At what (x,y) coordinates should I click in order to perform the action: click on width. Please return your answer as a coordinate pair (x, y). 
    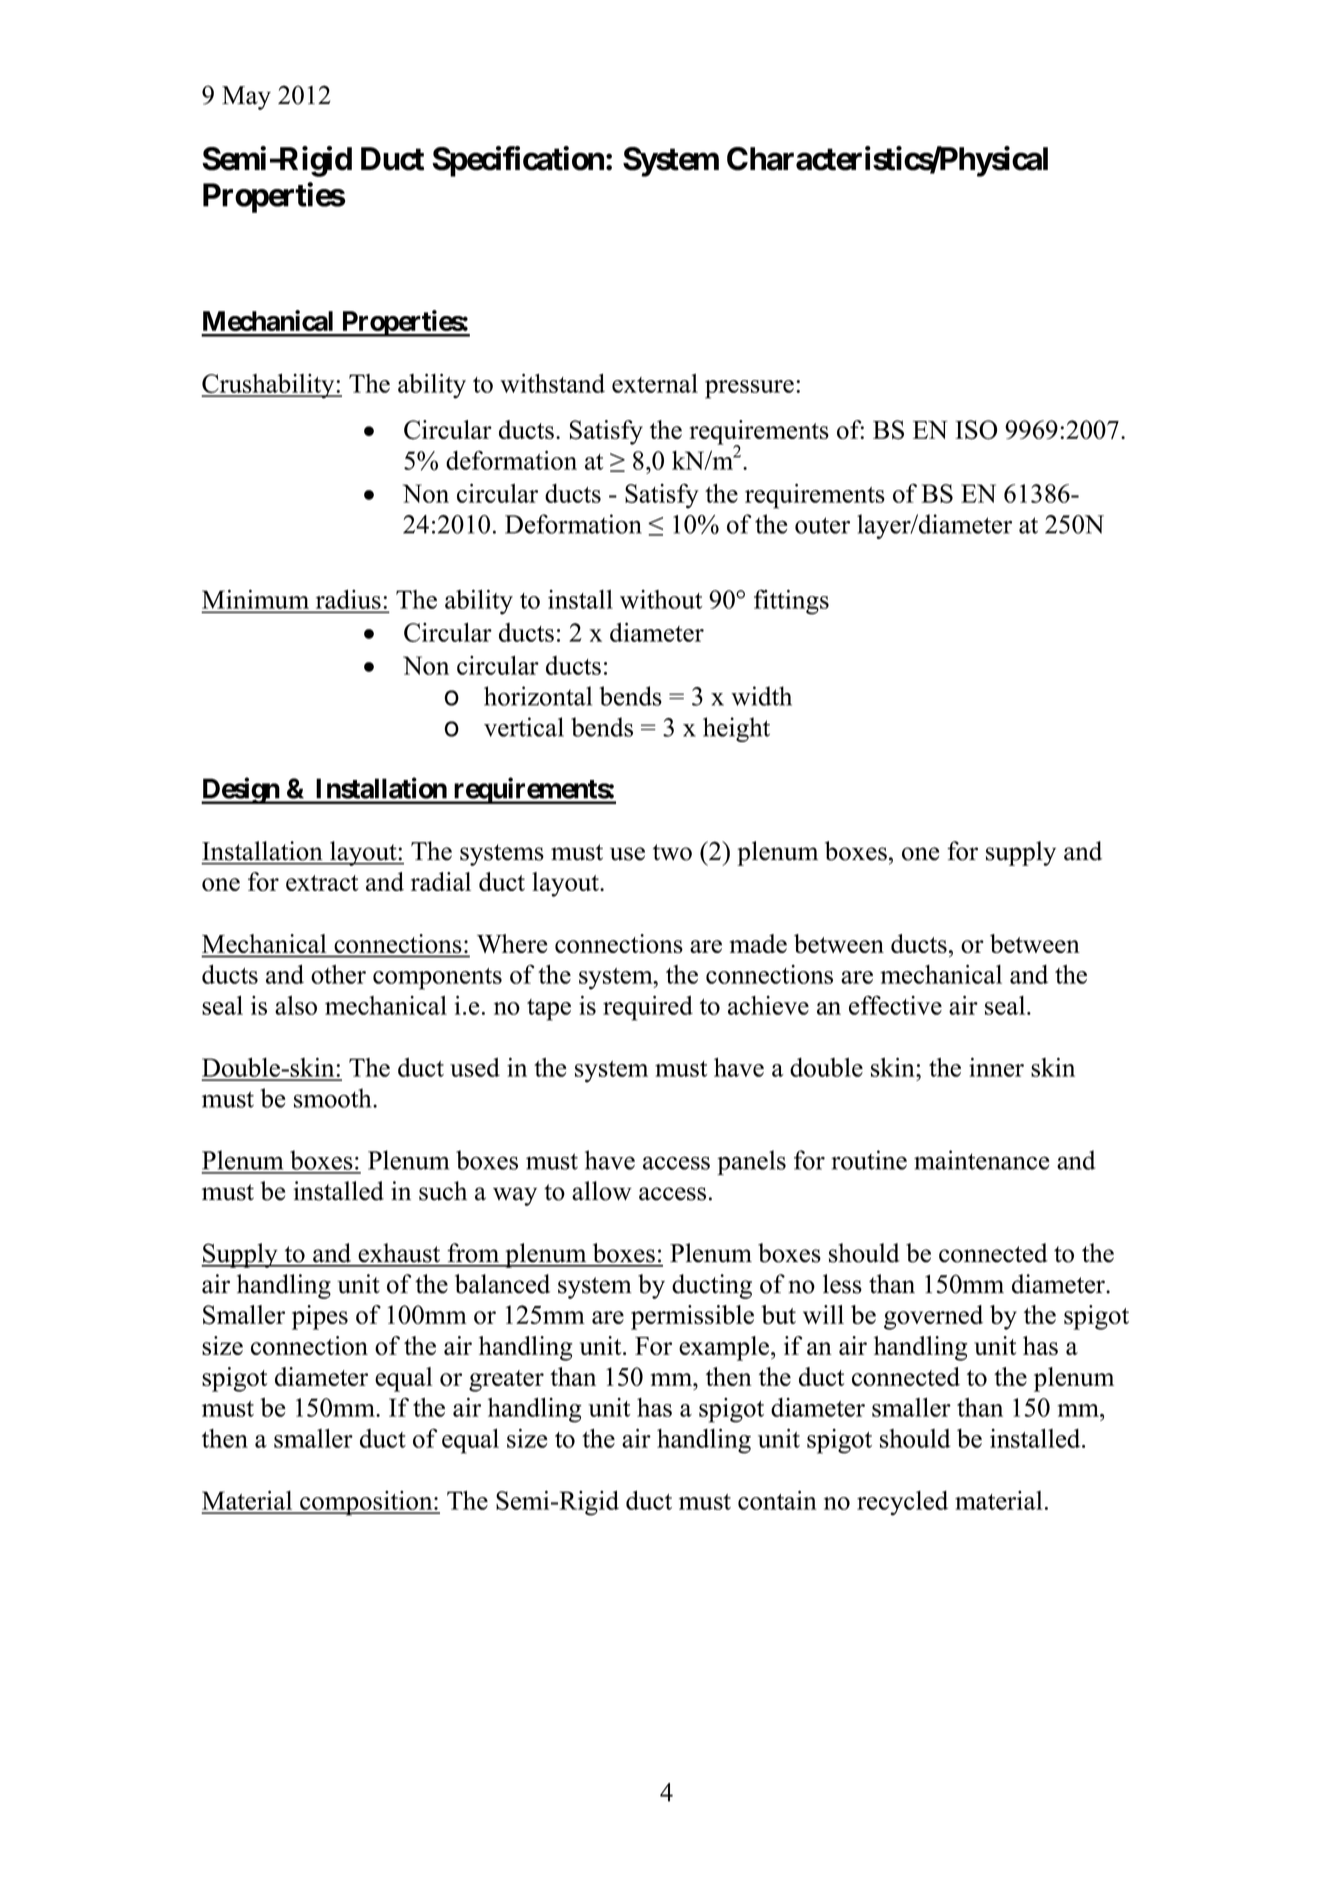
    Looking at the image, I should click on (761, 696).
